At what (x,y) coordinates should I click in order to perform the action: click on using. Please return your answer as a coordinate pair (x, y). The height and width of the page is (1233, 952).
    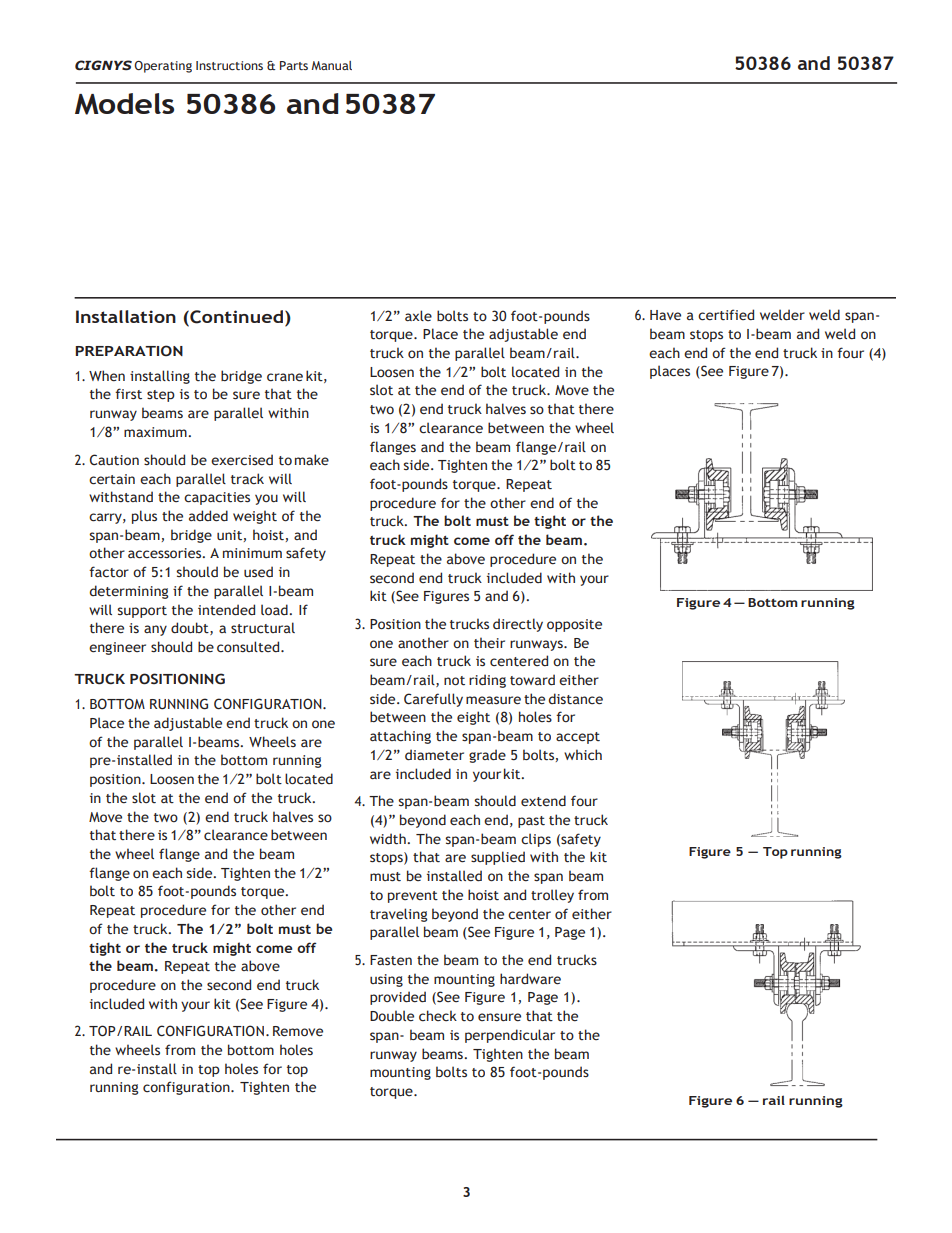
    Looking at the image, I should click on (386, 980).
